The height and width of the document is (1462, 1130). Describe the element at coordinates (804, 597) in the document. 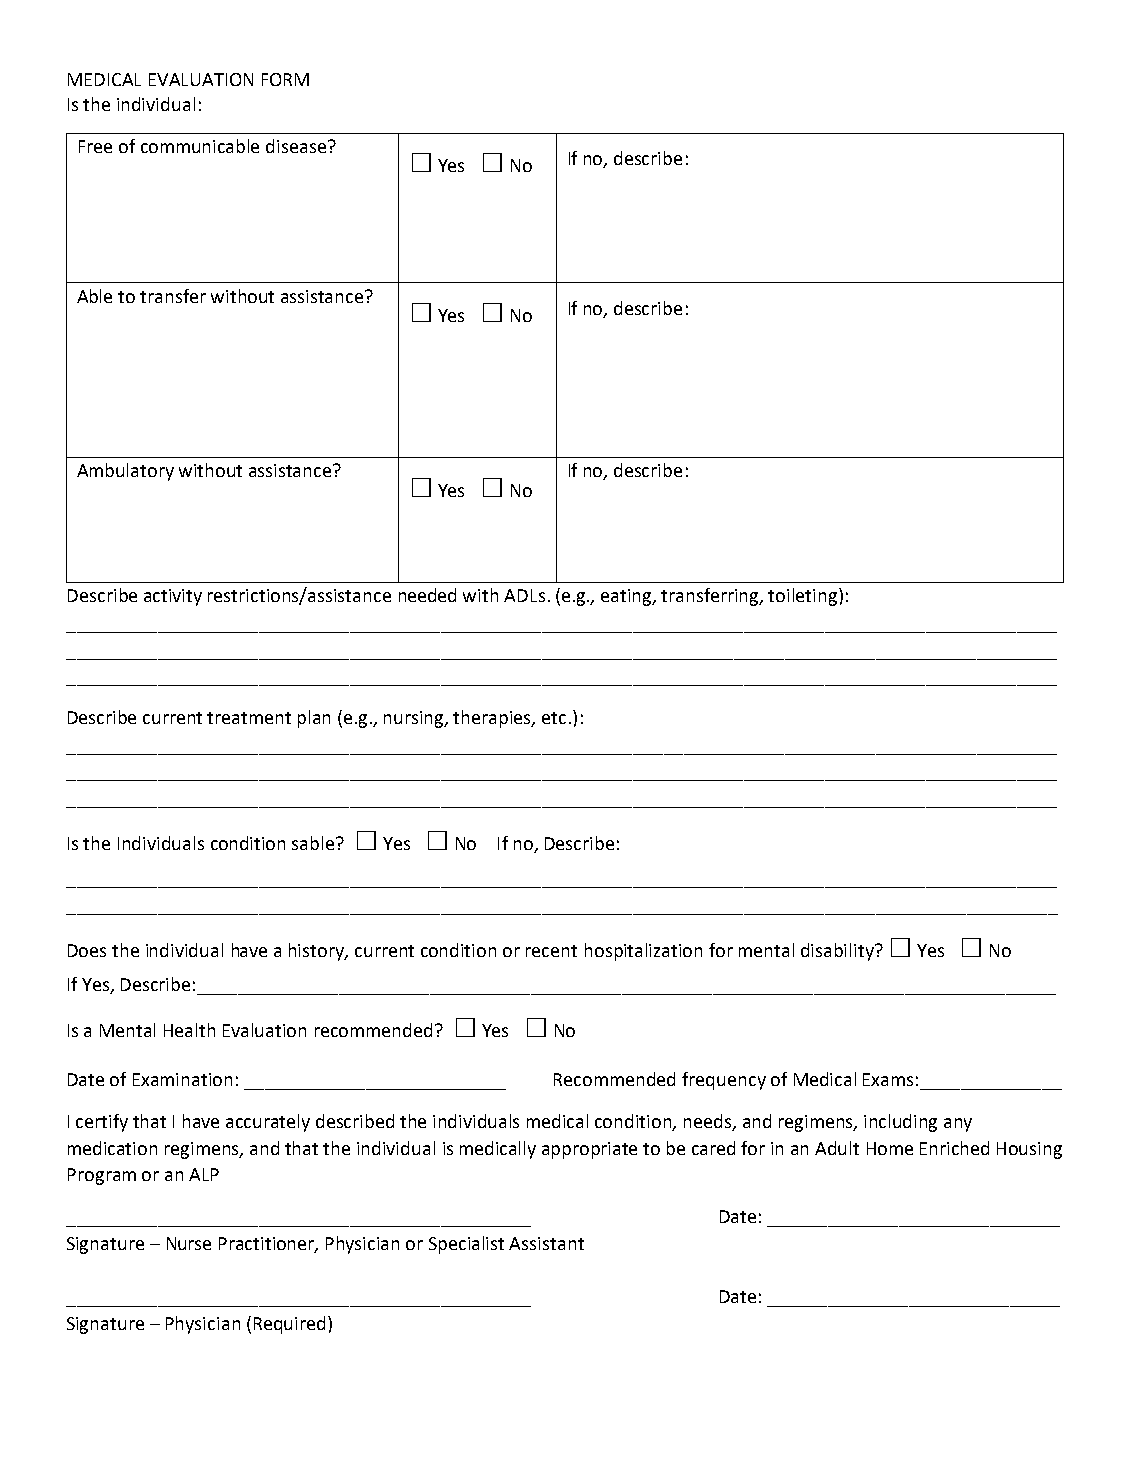

I see `toileting` at that location.
